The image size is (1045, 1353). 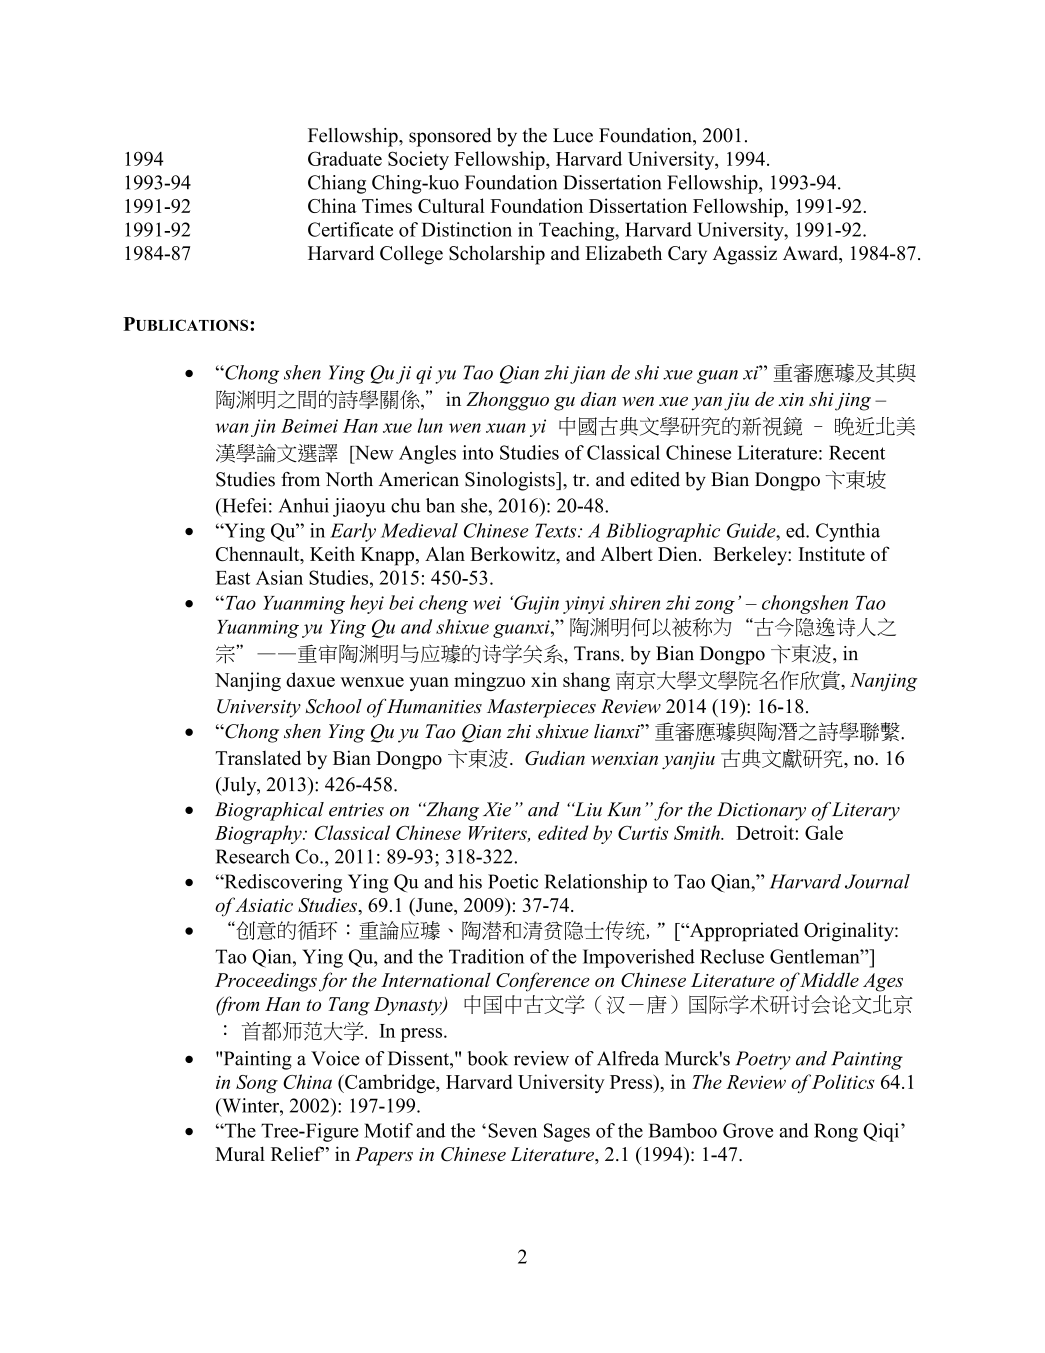 I want to click on Anhui, so click(x=304, y=505).
